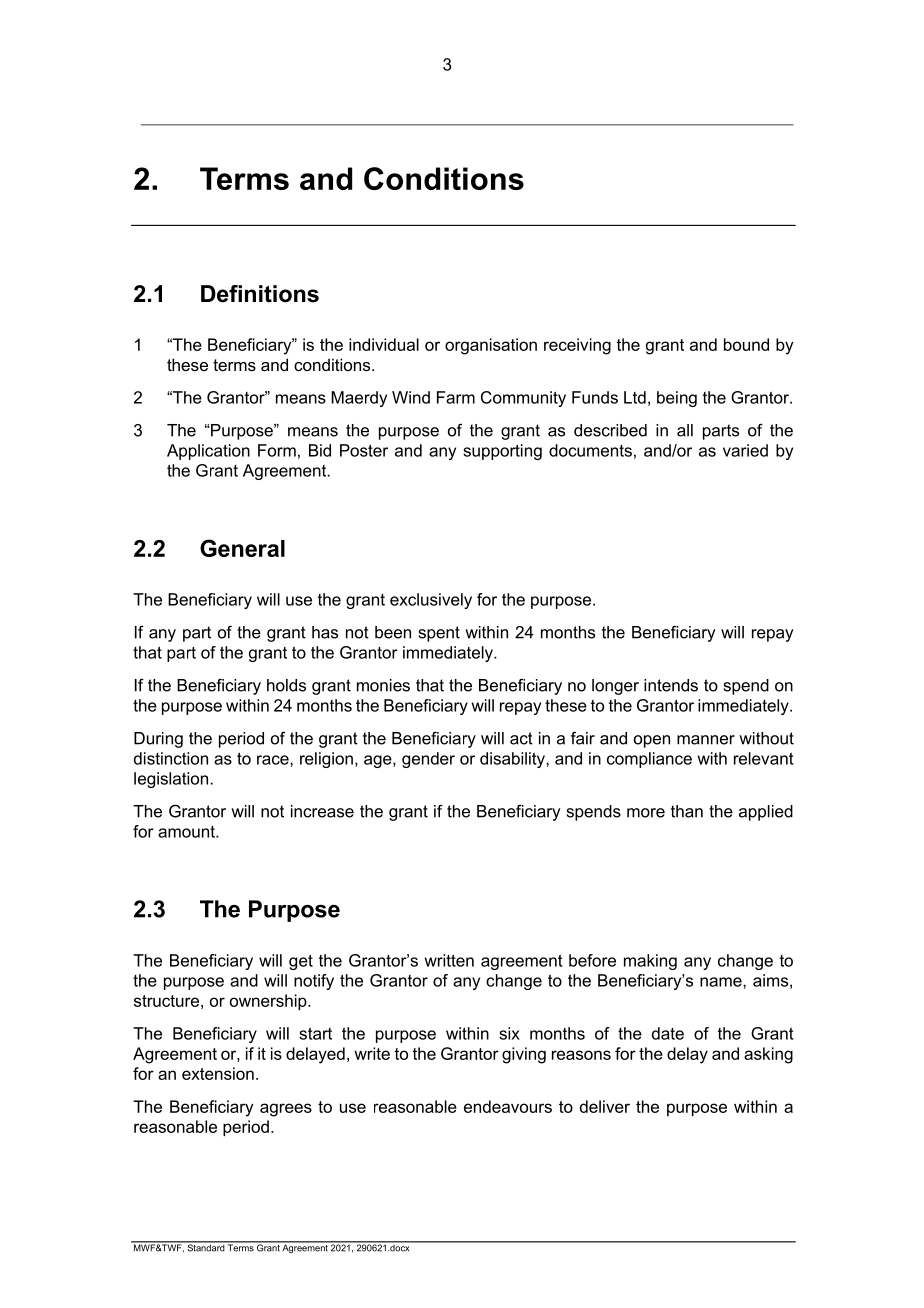  Describe the element at coordinates (605, 1106) in the screenshot. I see `deliver` at that location.
